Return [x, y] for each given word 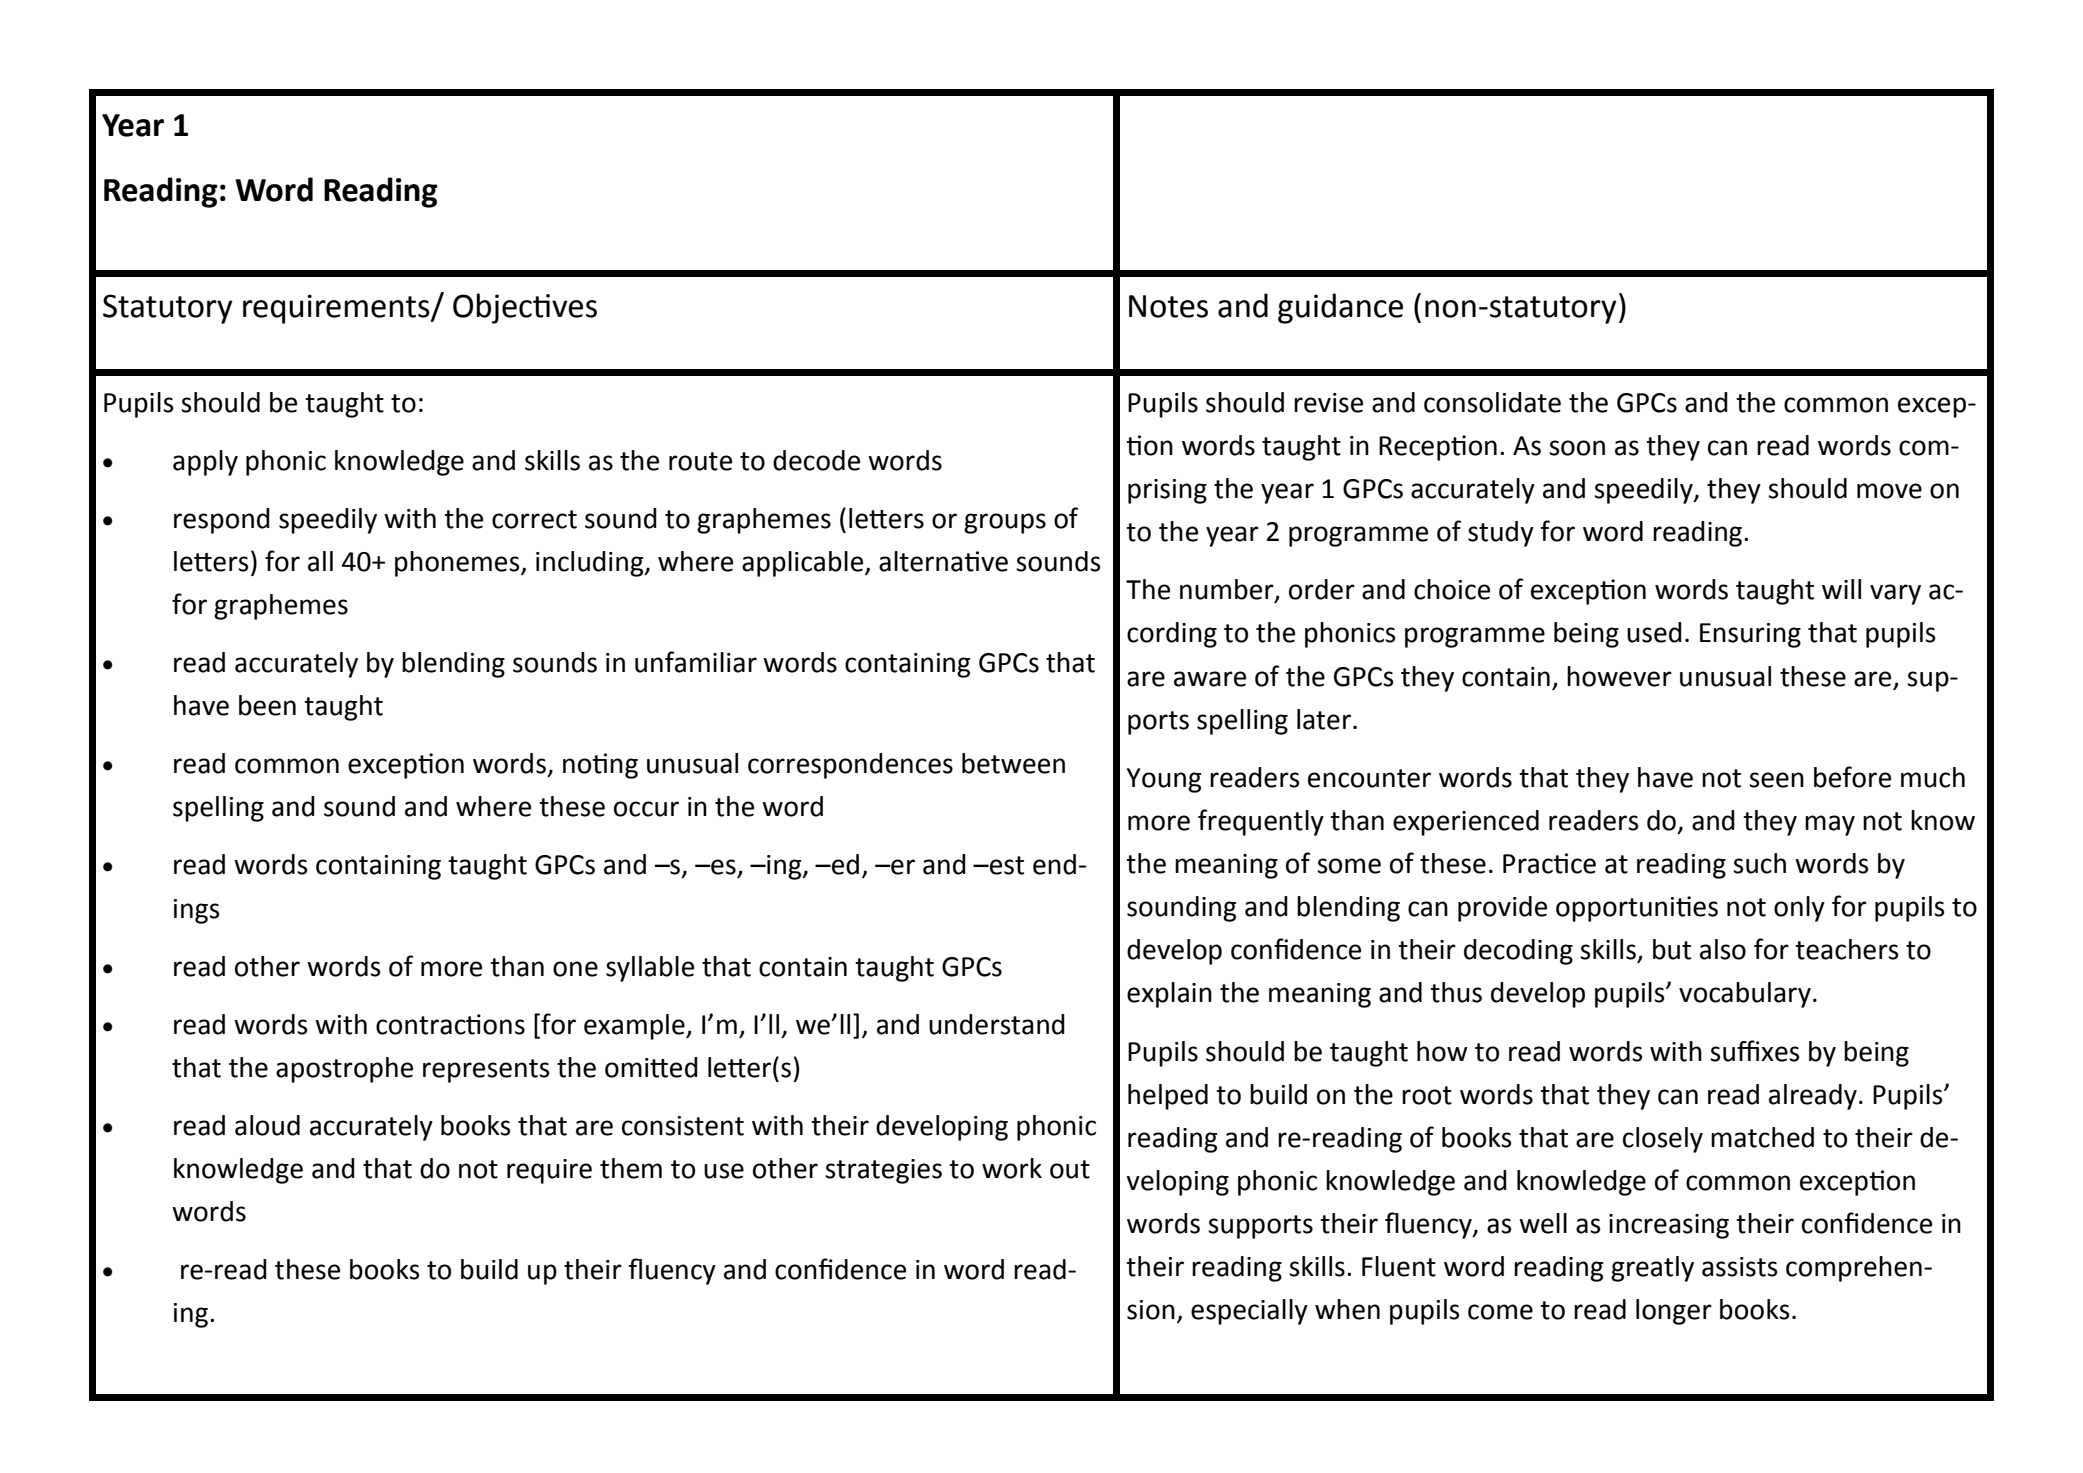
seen [1776, 780]
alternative [943, 561]
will [1841, 589]
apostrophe [344, 1070]
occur [646, 809]
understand [997, 1024]
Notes [1168, 306]
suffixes [1754, 1051]
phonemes [458, 564]
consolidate [1492, 402]
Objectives [525, 308]
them [631, 1168]
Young [1164, 780]
